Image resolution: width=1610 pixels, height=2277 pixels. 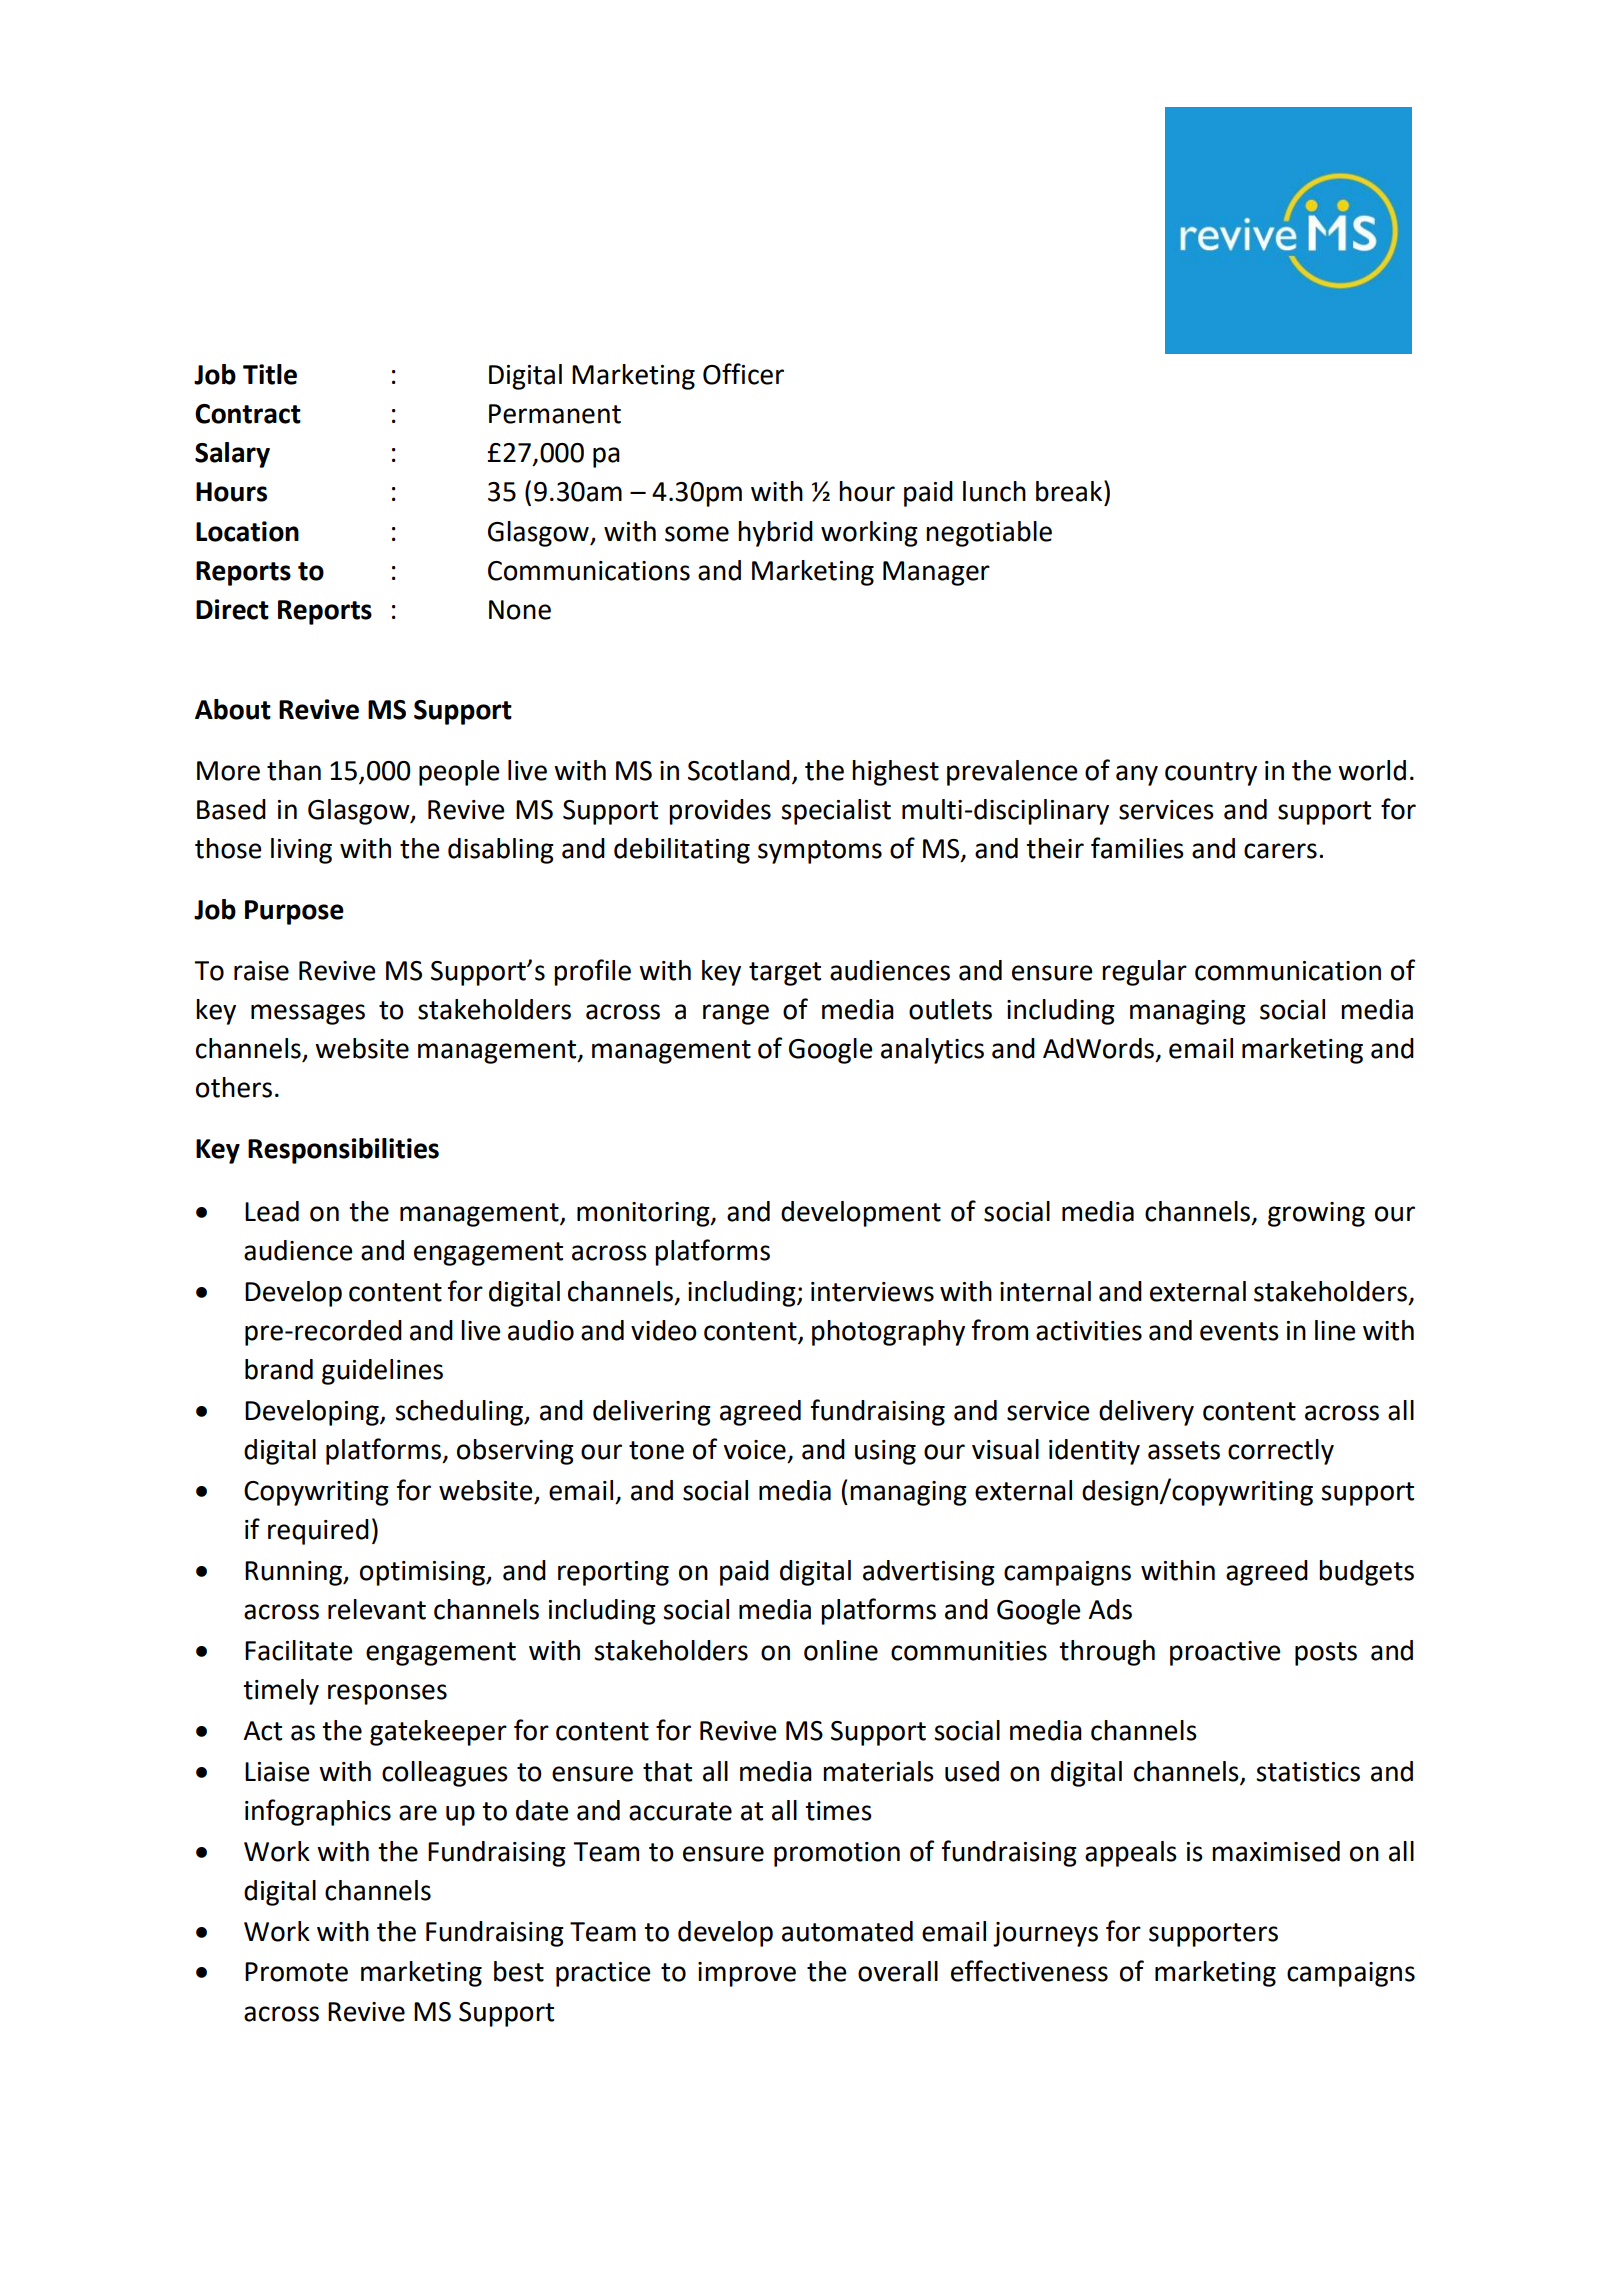 What do you see at coordinates (743, 374) in the image?
I see `Officer` at bounding box center [743, 374].
